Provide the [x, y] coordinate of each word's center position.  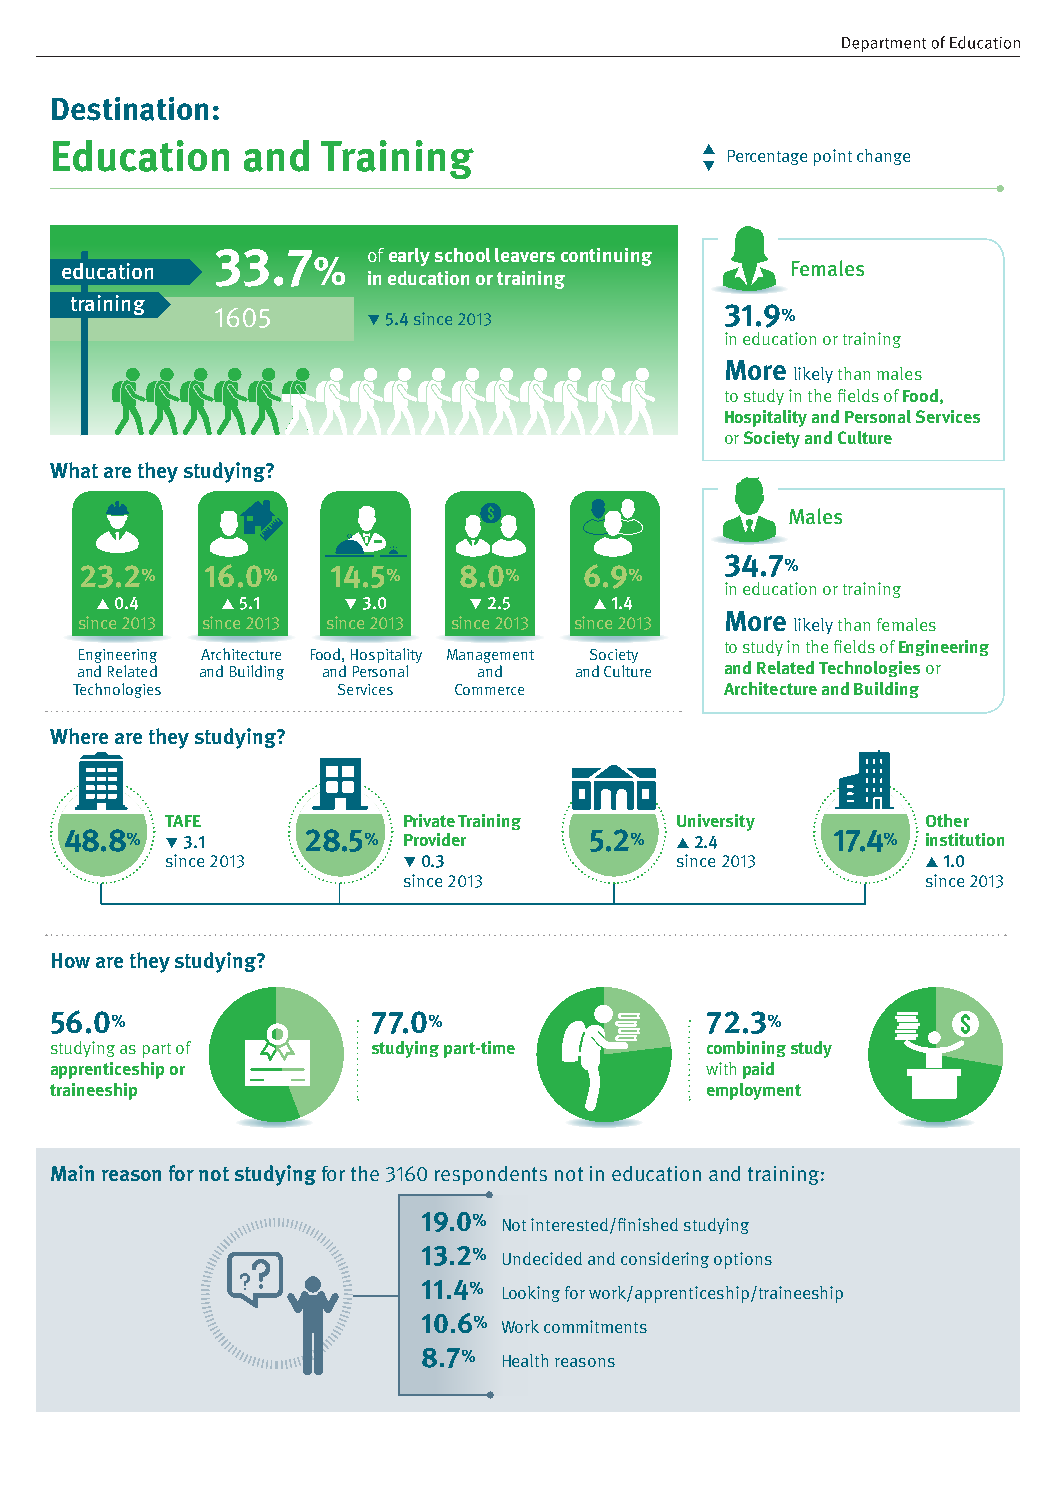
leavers [525, 255]
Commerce [489, 689]
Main [72, 1173]
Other [947, 820]
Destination [130, 109]
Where [79, 736]
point [833, 157]
